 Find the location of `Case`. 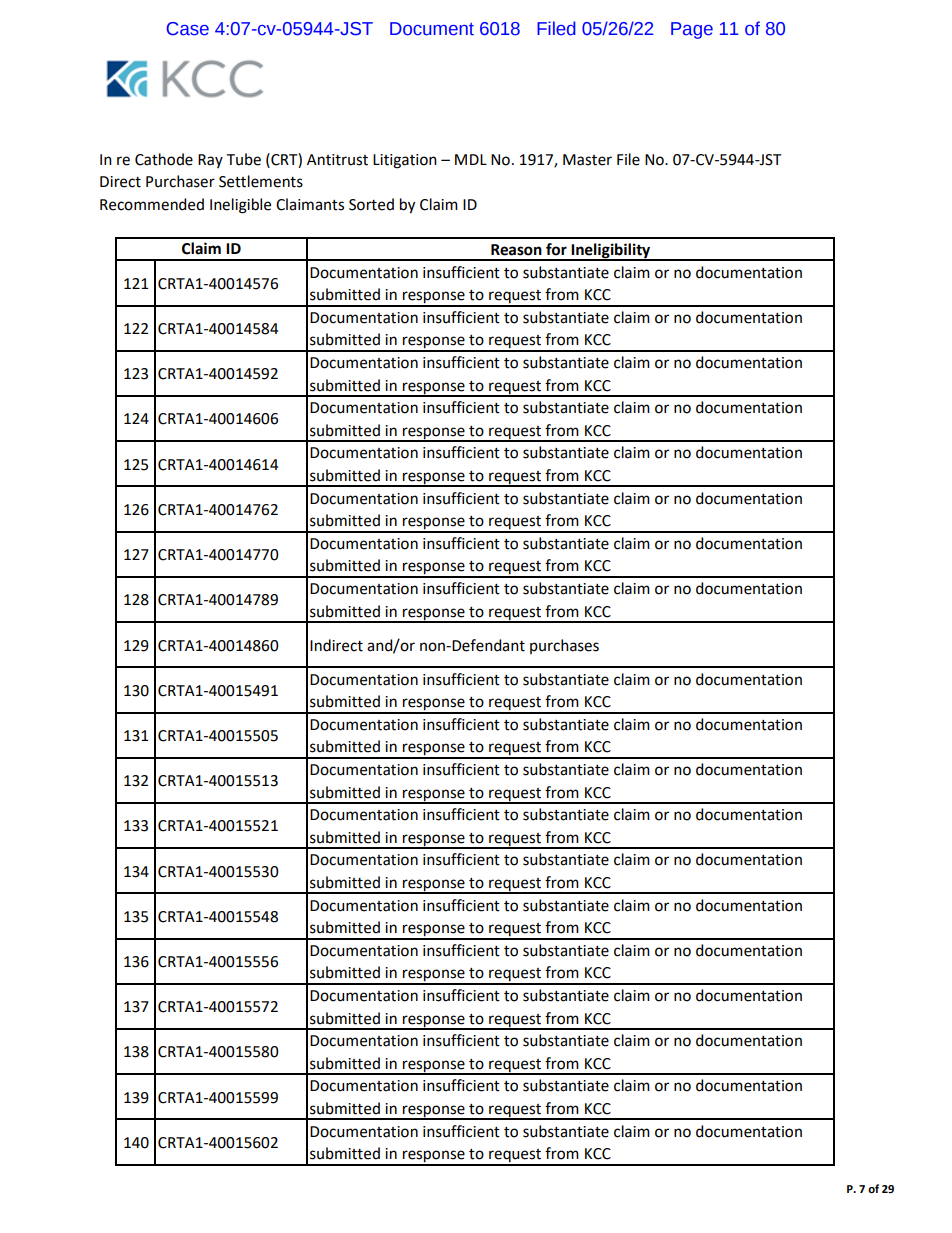

Case is located at coordinates (188, 29).
